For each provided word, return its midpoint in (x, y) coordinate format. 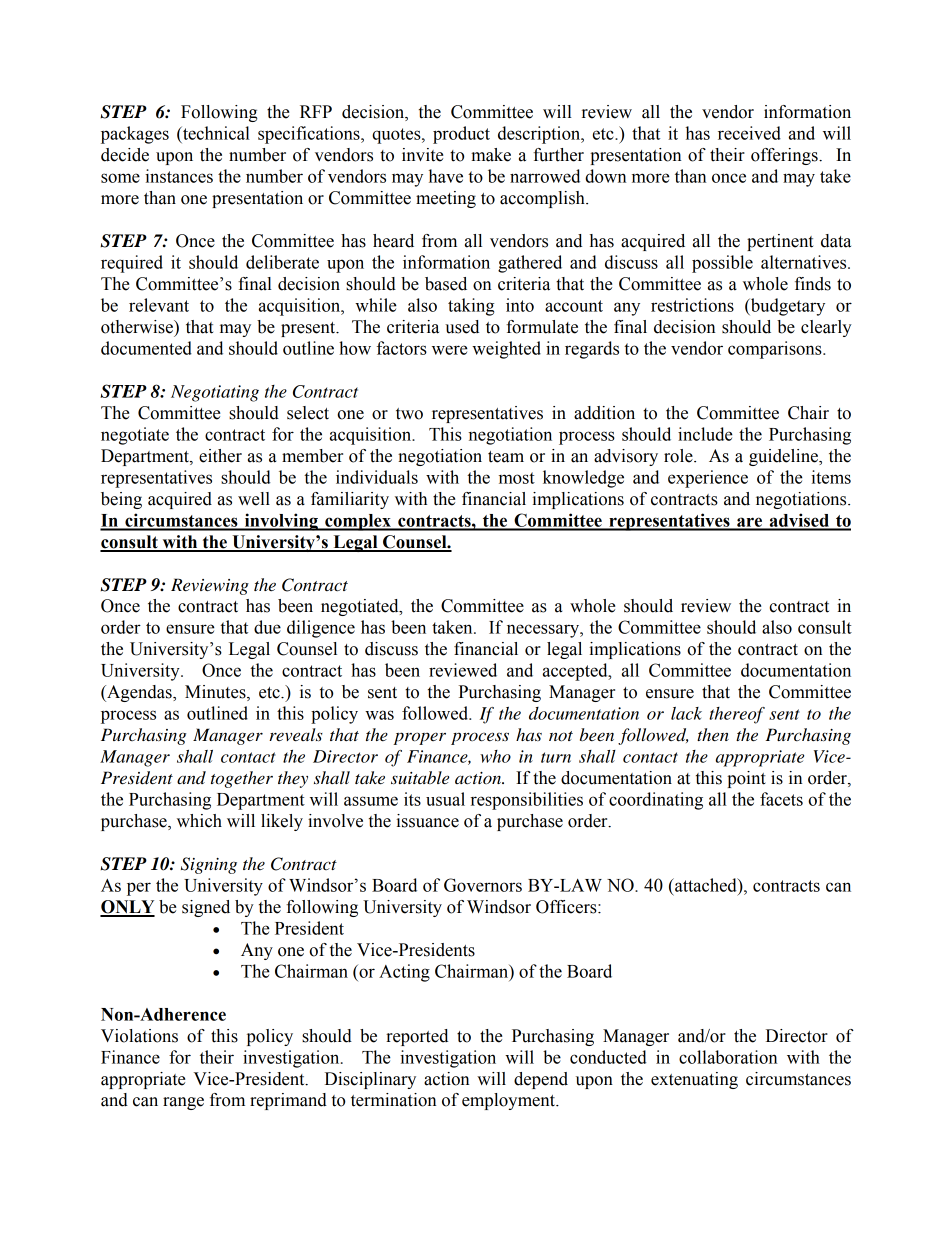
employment (509, 1101)
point (746, 779)
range (183, 1103)
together (242, 779)
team (506, 457)
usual (445, 799)
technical (215, 133)
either (220, 456)
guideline (784, 457)
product (461, 135)
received (749, 133)
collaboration (728, 1057)
